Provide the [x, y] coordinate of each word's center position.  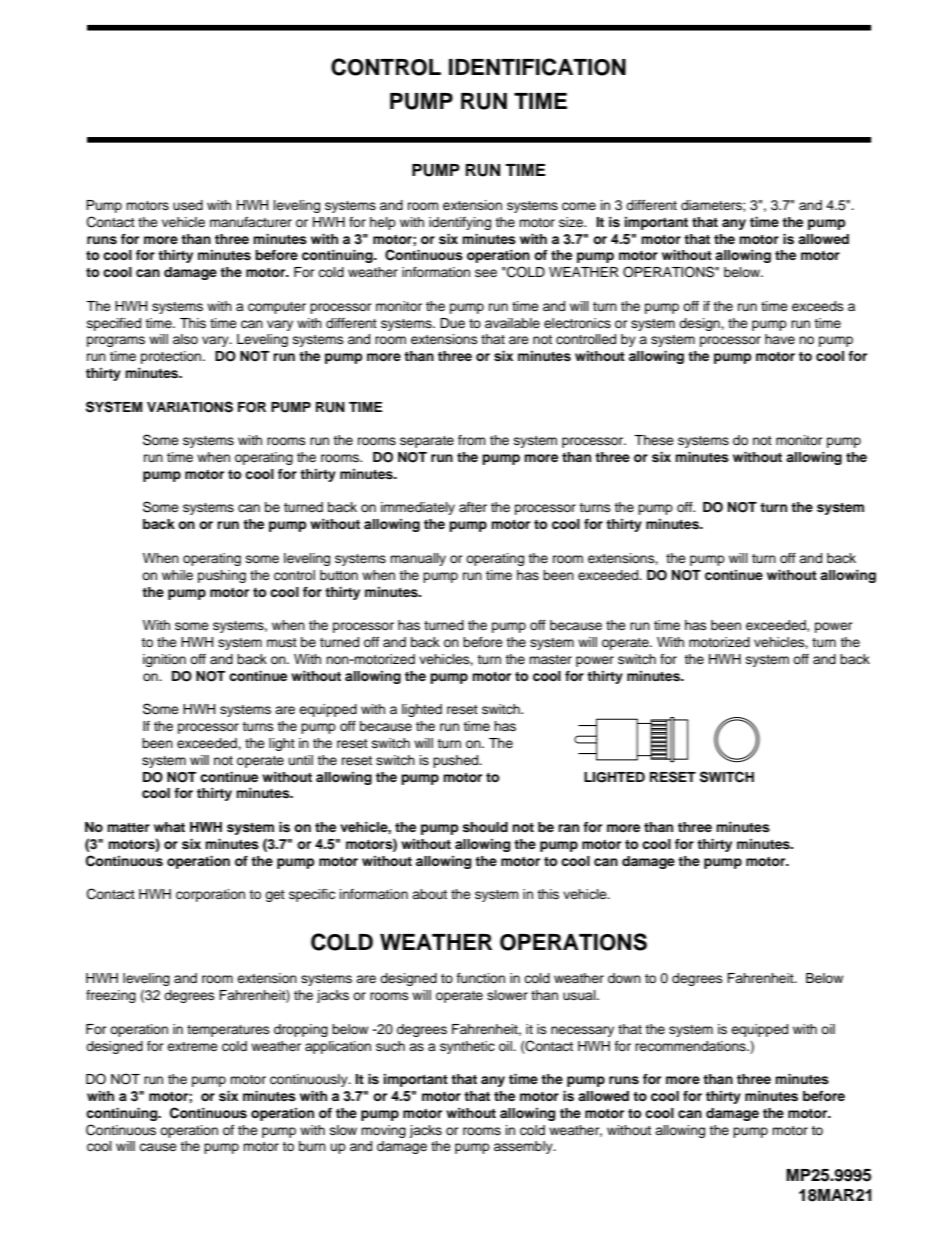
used [188, 205]
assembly [524, 1147]
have [780, 339]
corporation [210, 895]
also [185, 339]
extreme [192, 1046]
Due [452, 323]
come [579, 206]
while [177, 575]
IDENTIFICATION [537, 67]
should [485, 827]
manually [418, 559]
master [550, 659]
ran [568, 828]
